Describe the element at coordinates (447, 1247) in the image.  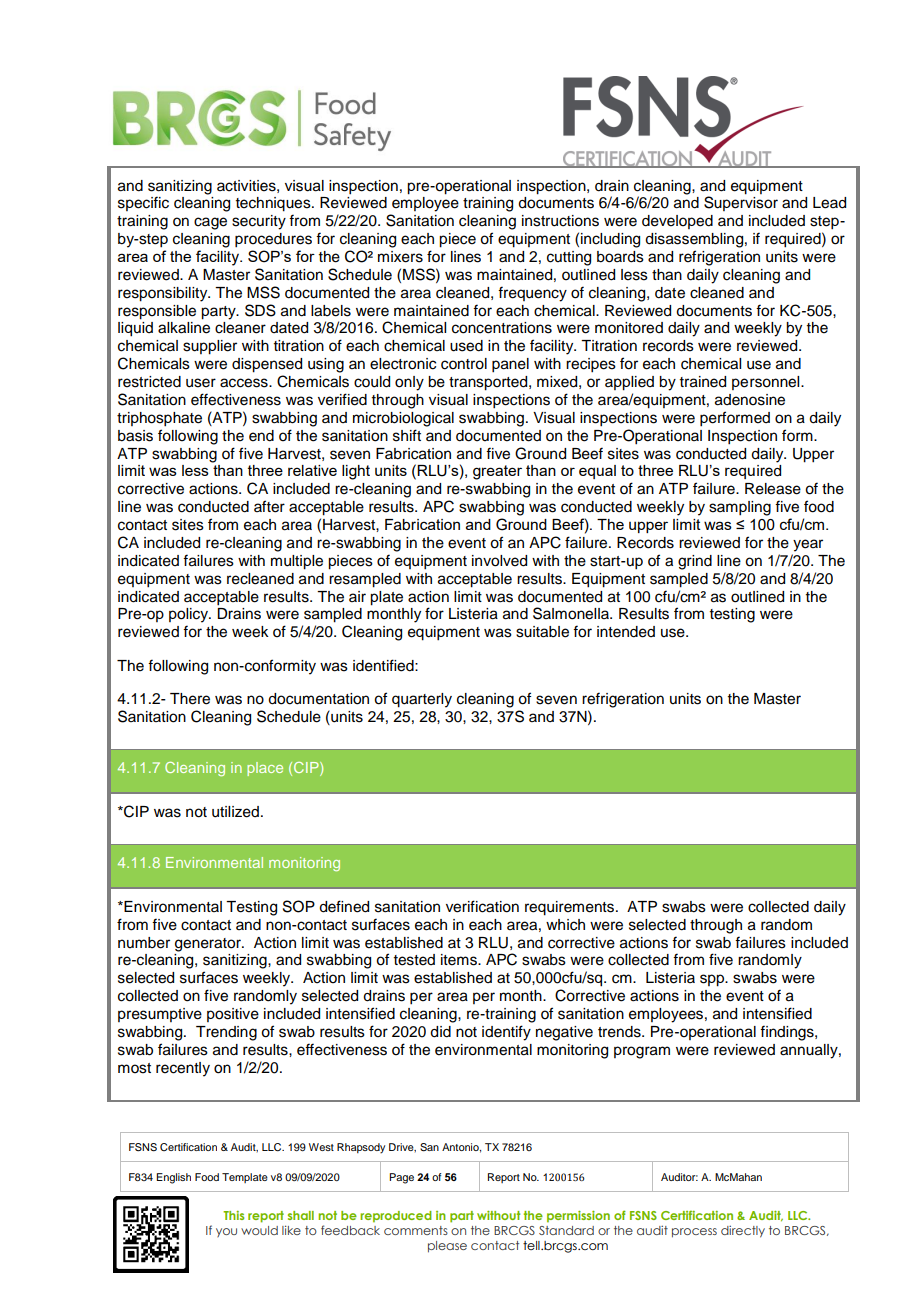
I see `please` at that location.
